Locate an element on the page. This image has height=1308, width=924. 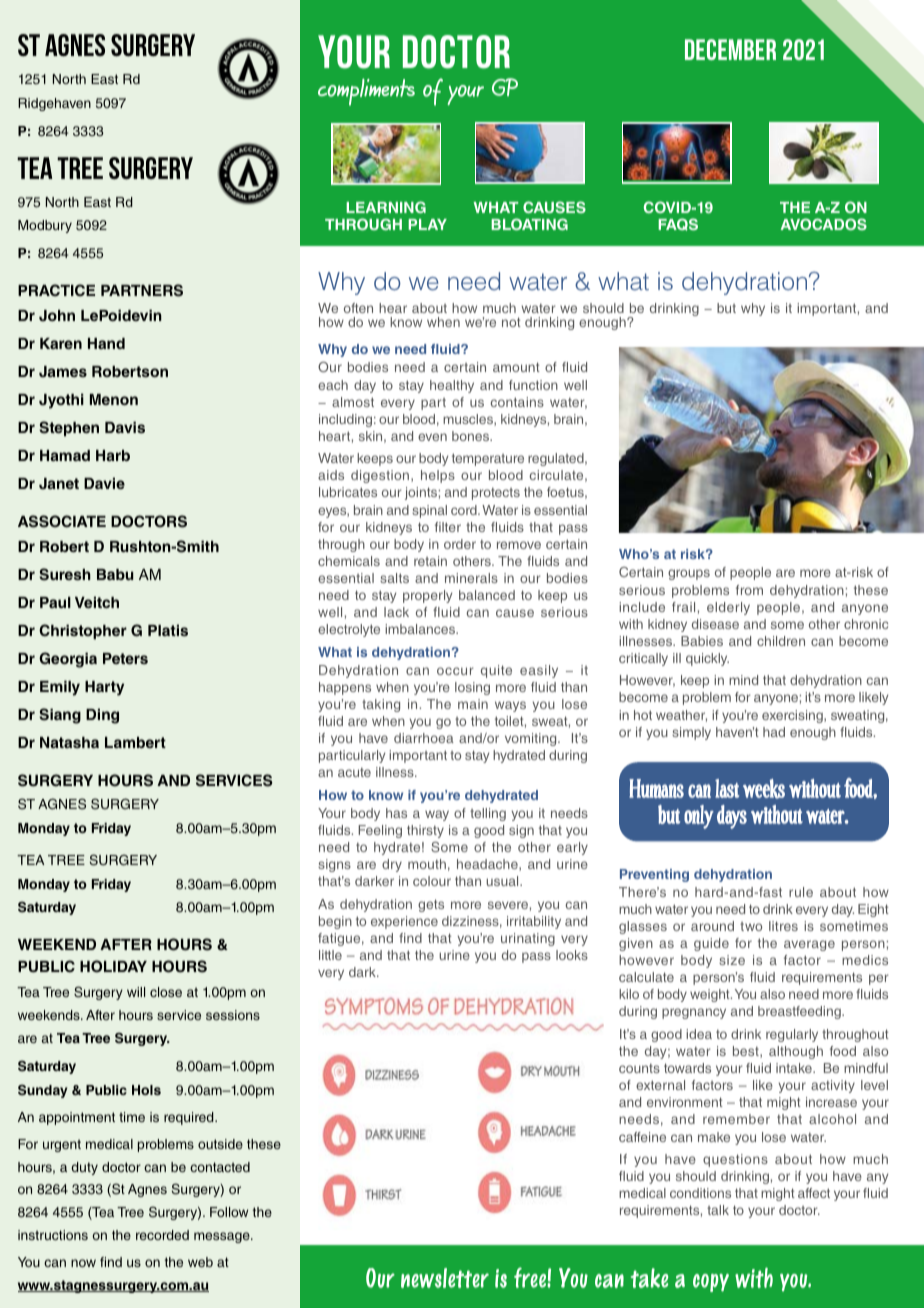
not is located at coordinates (511, 322).
